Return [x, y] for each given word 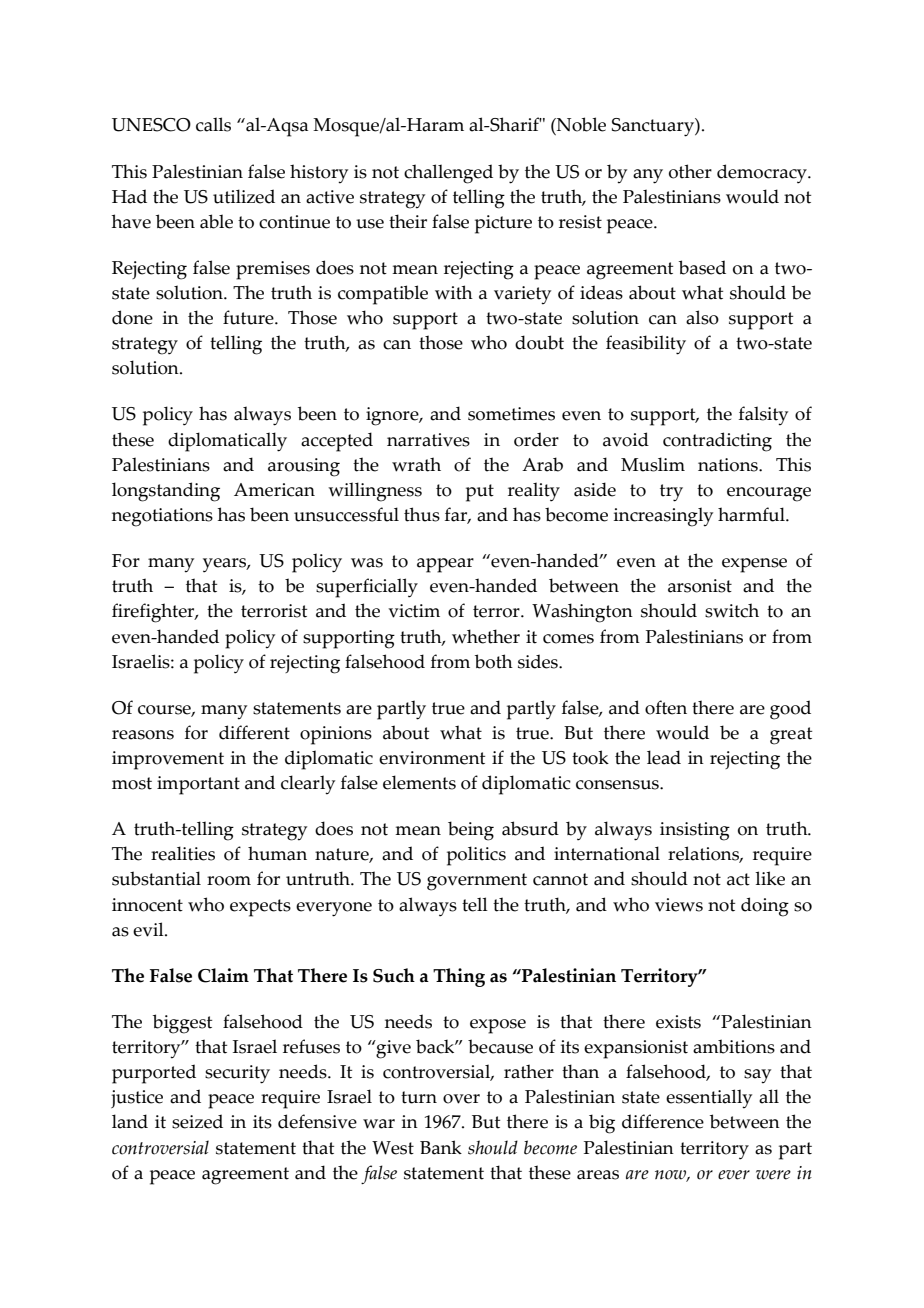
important [198, 785]
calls [213, 124]
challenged [448, 174]
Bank [441, 1147]
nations [729, 465]
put [480, 493]
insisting [695, 831]
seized [197, 1121]
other [690, 171]
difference [663, 1121]
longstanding [166, 492]
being [471, 831]
